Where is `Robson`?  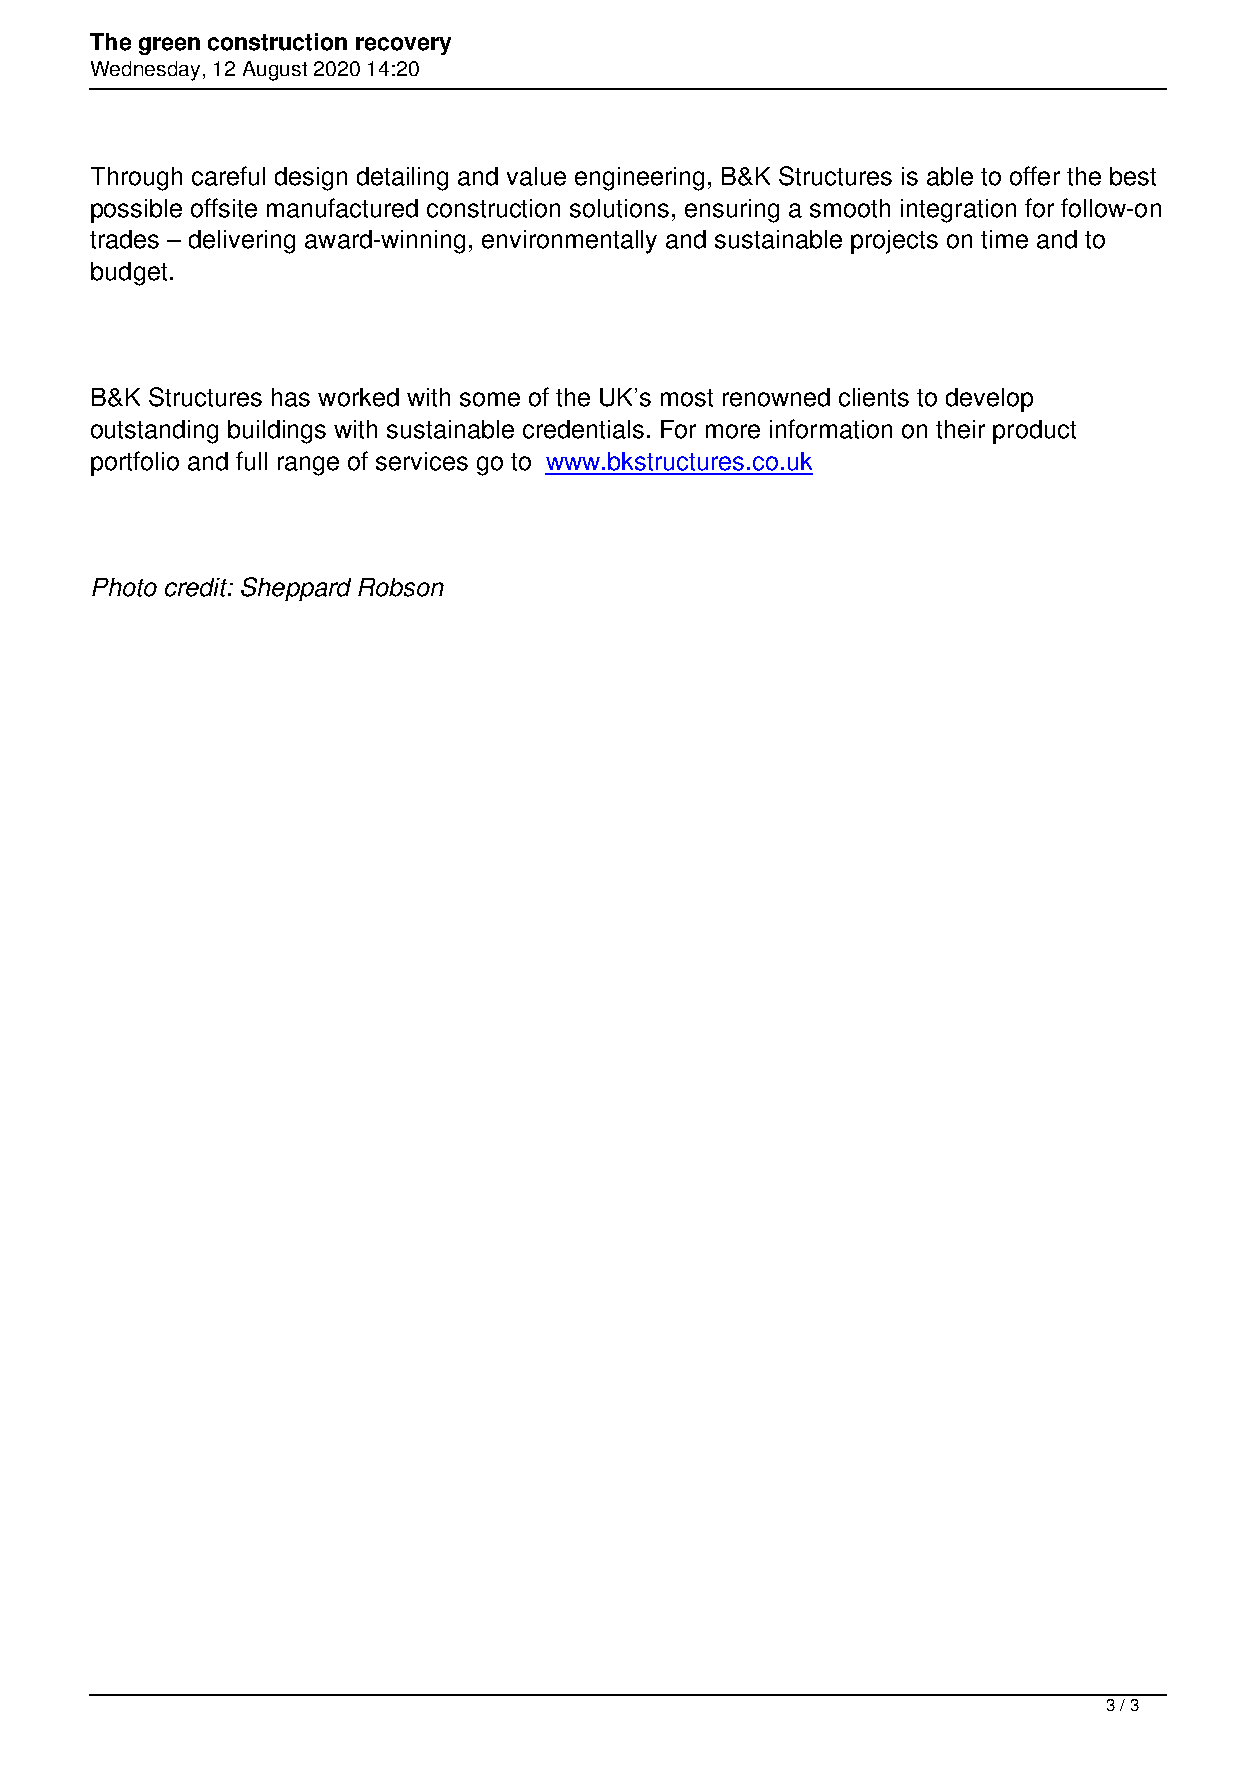 Robson is located at coordinates (401, 587).
